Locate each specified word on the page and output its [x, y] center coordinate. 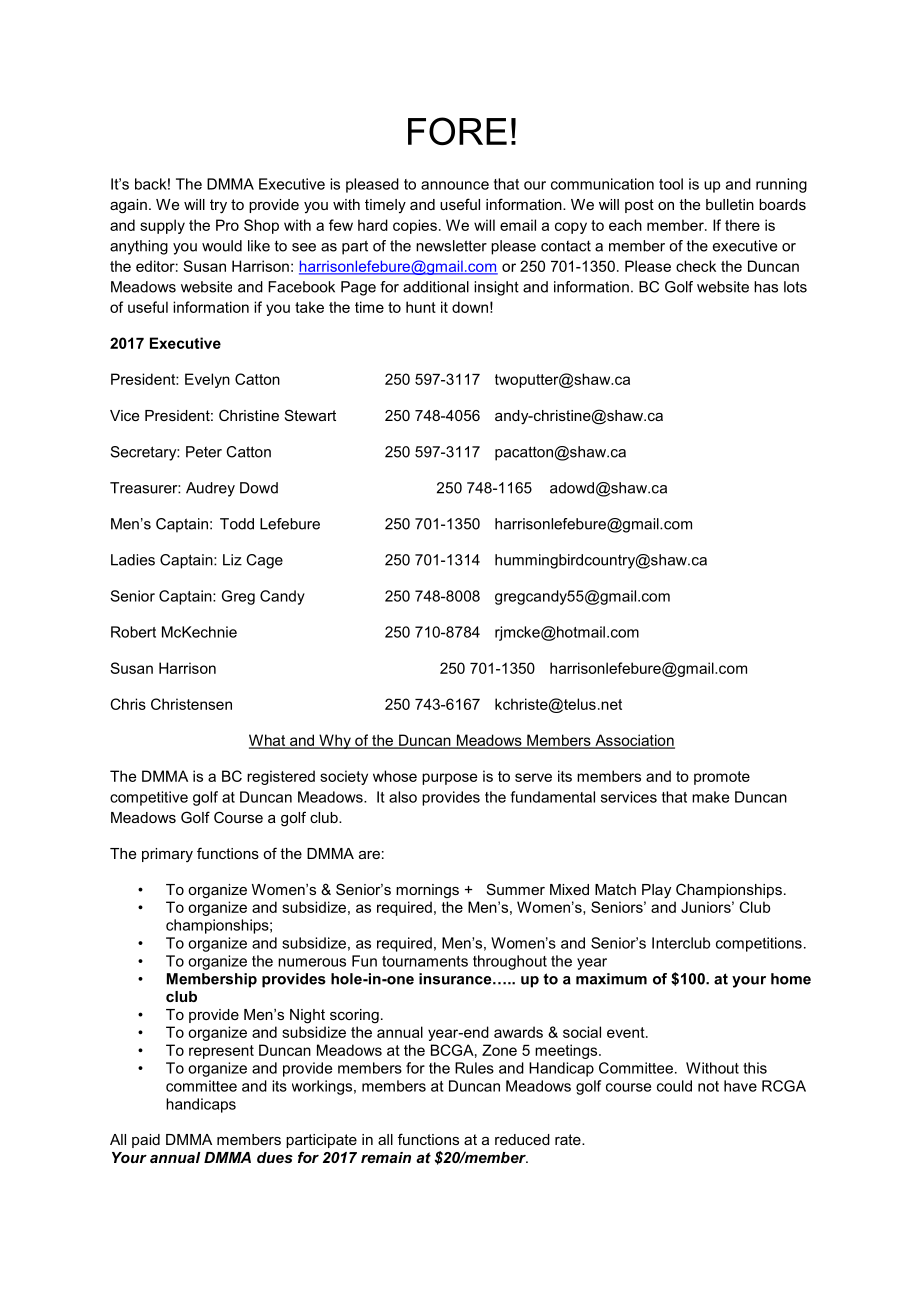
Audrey [210, 489]
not [708, 1086]
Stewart [310, 415]
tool [671, 184]
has [766, 287]
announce [455, 185]
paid [146, 1141]
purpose [449, 779]
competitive [149, 798]
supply [162, 226]
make [710, 797]
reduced [522, 1139]
